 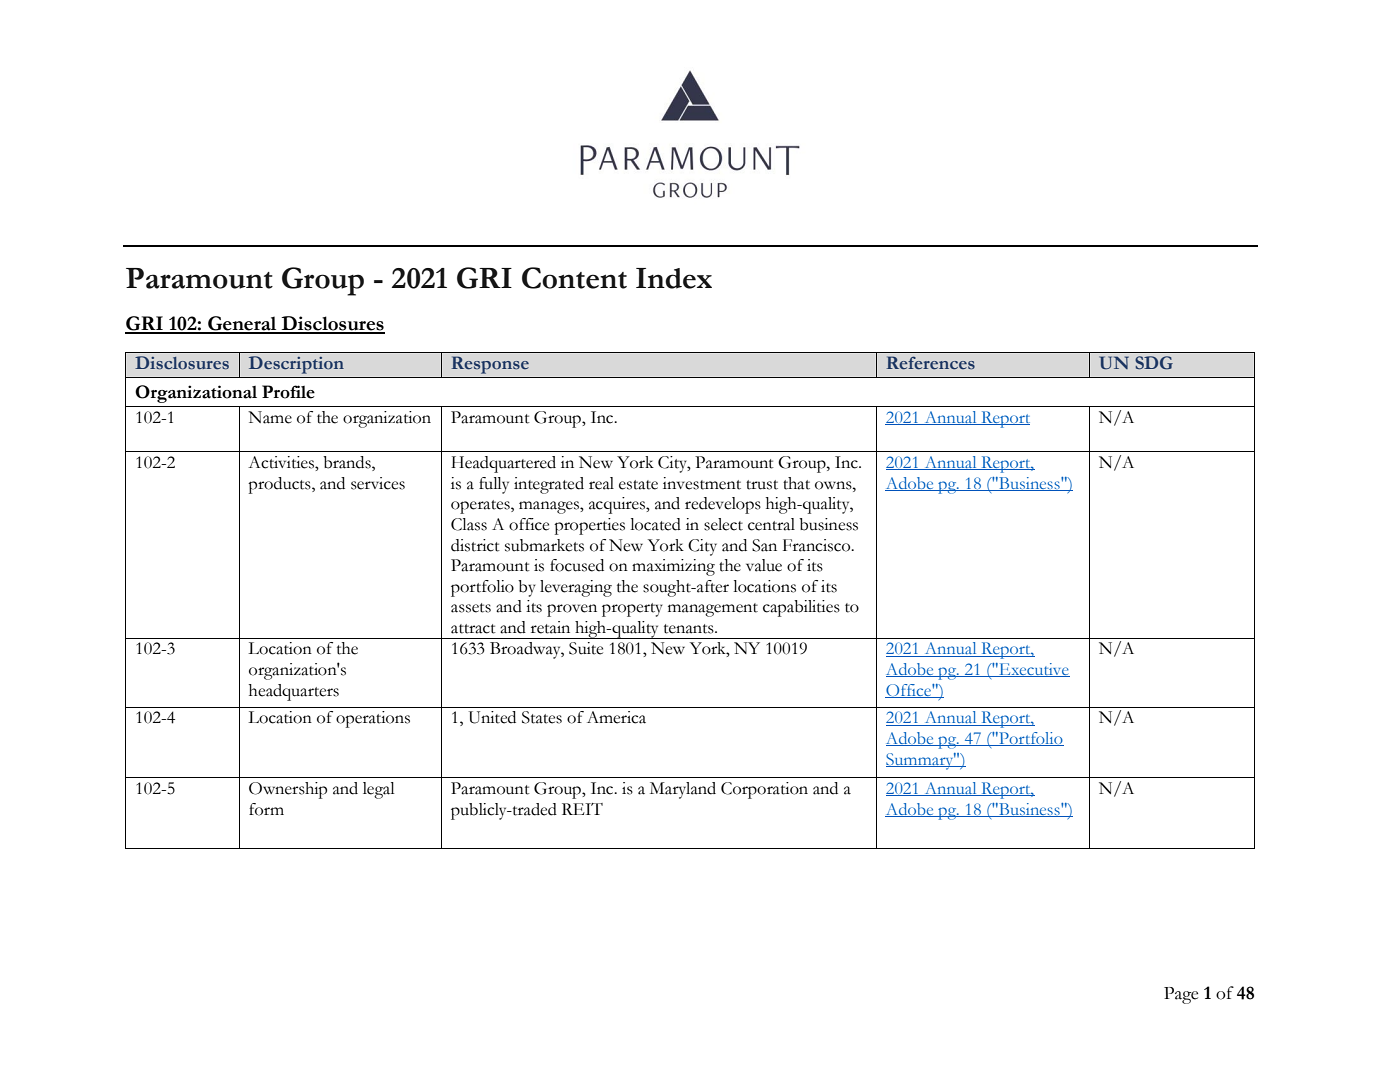 I want to click on form, so click(x=266, y=809).
